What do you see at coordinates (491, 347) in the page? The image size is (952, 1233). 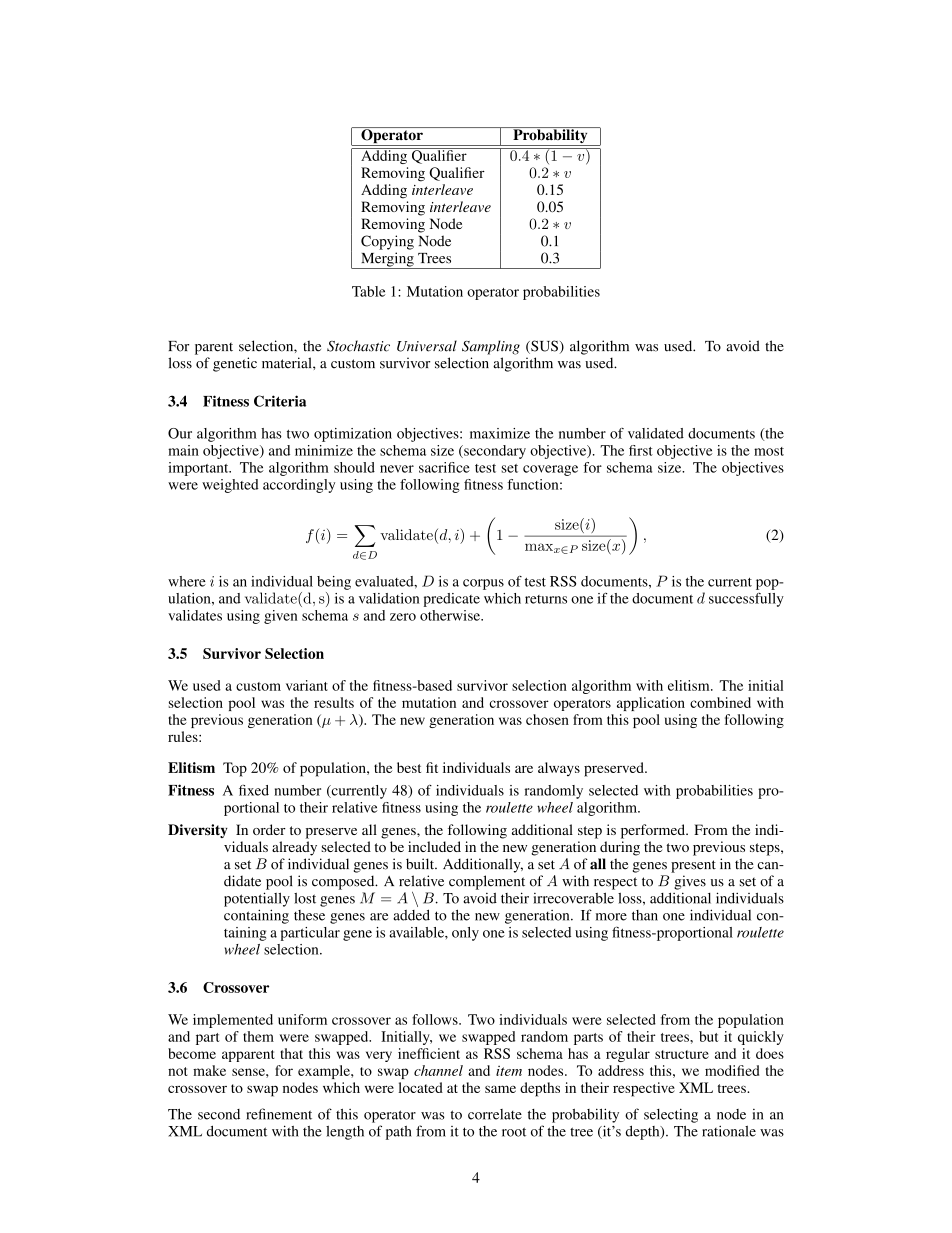 I see `Sampling` at bounding box center [491, 347].
